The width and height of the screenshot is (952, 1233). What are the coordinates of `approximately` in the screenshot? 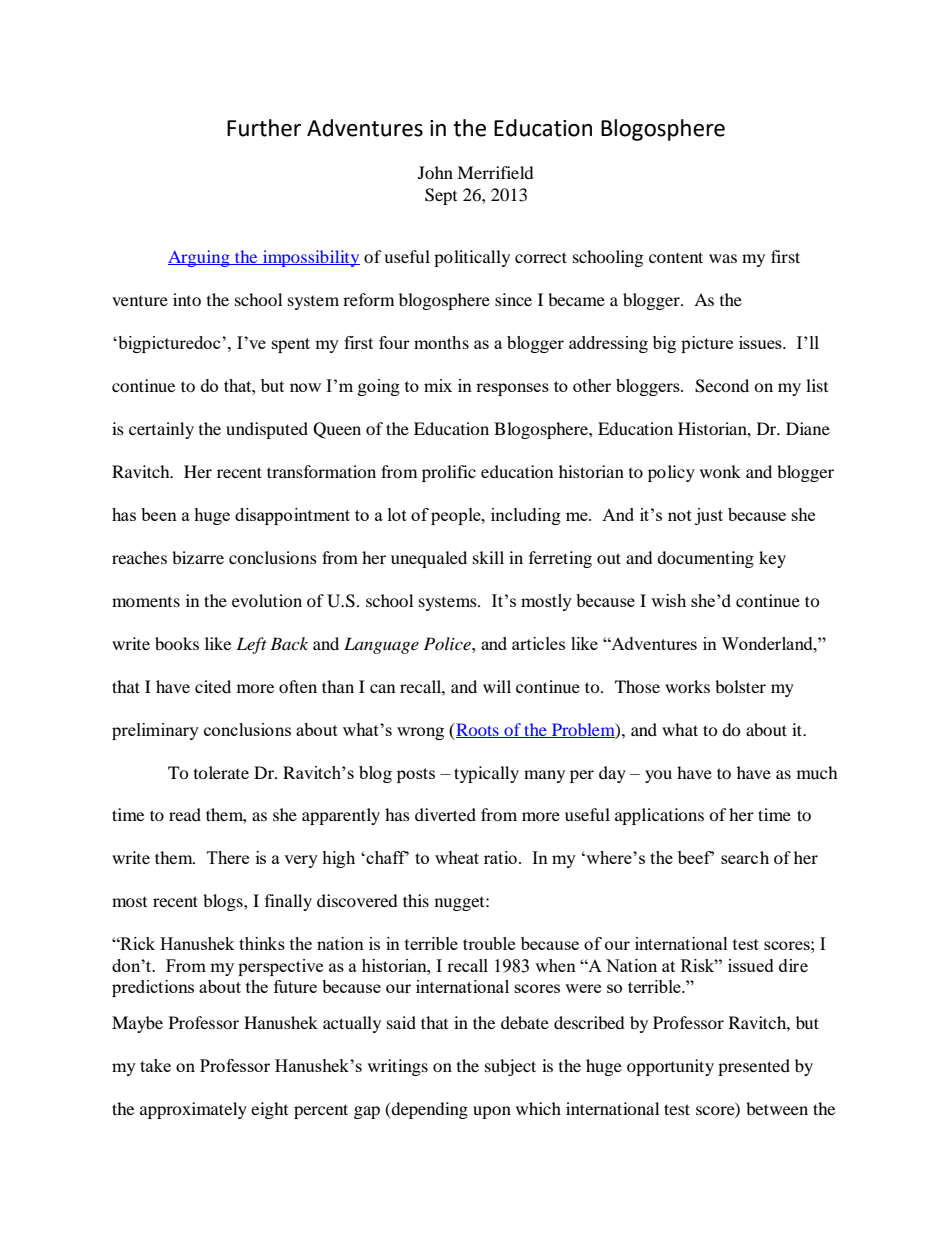 It's located at (193, 1110).
